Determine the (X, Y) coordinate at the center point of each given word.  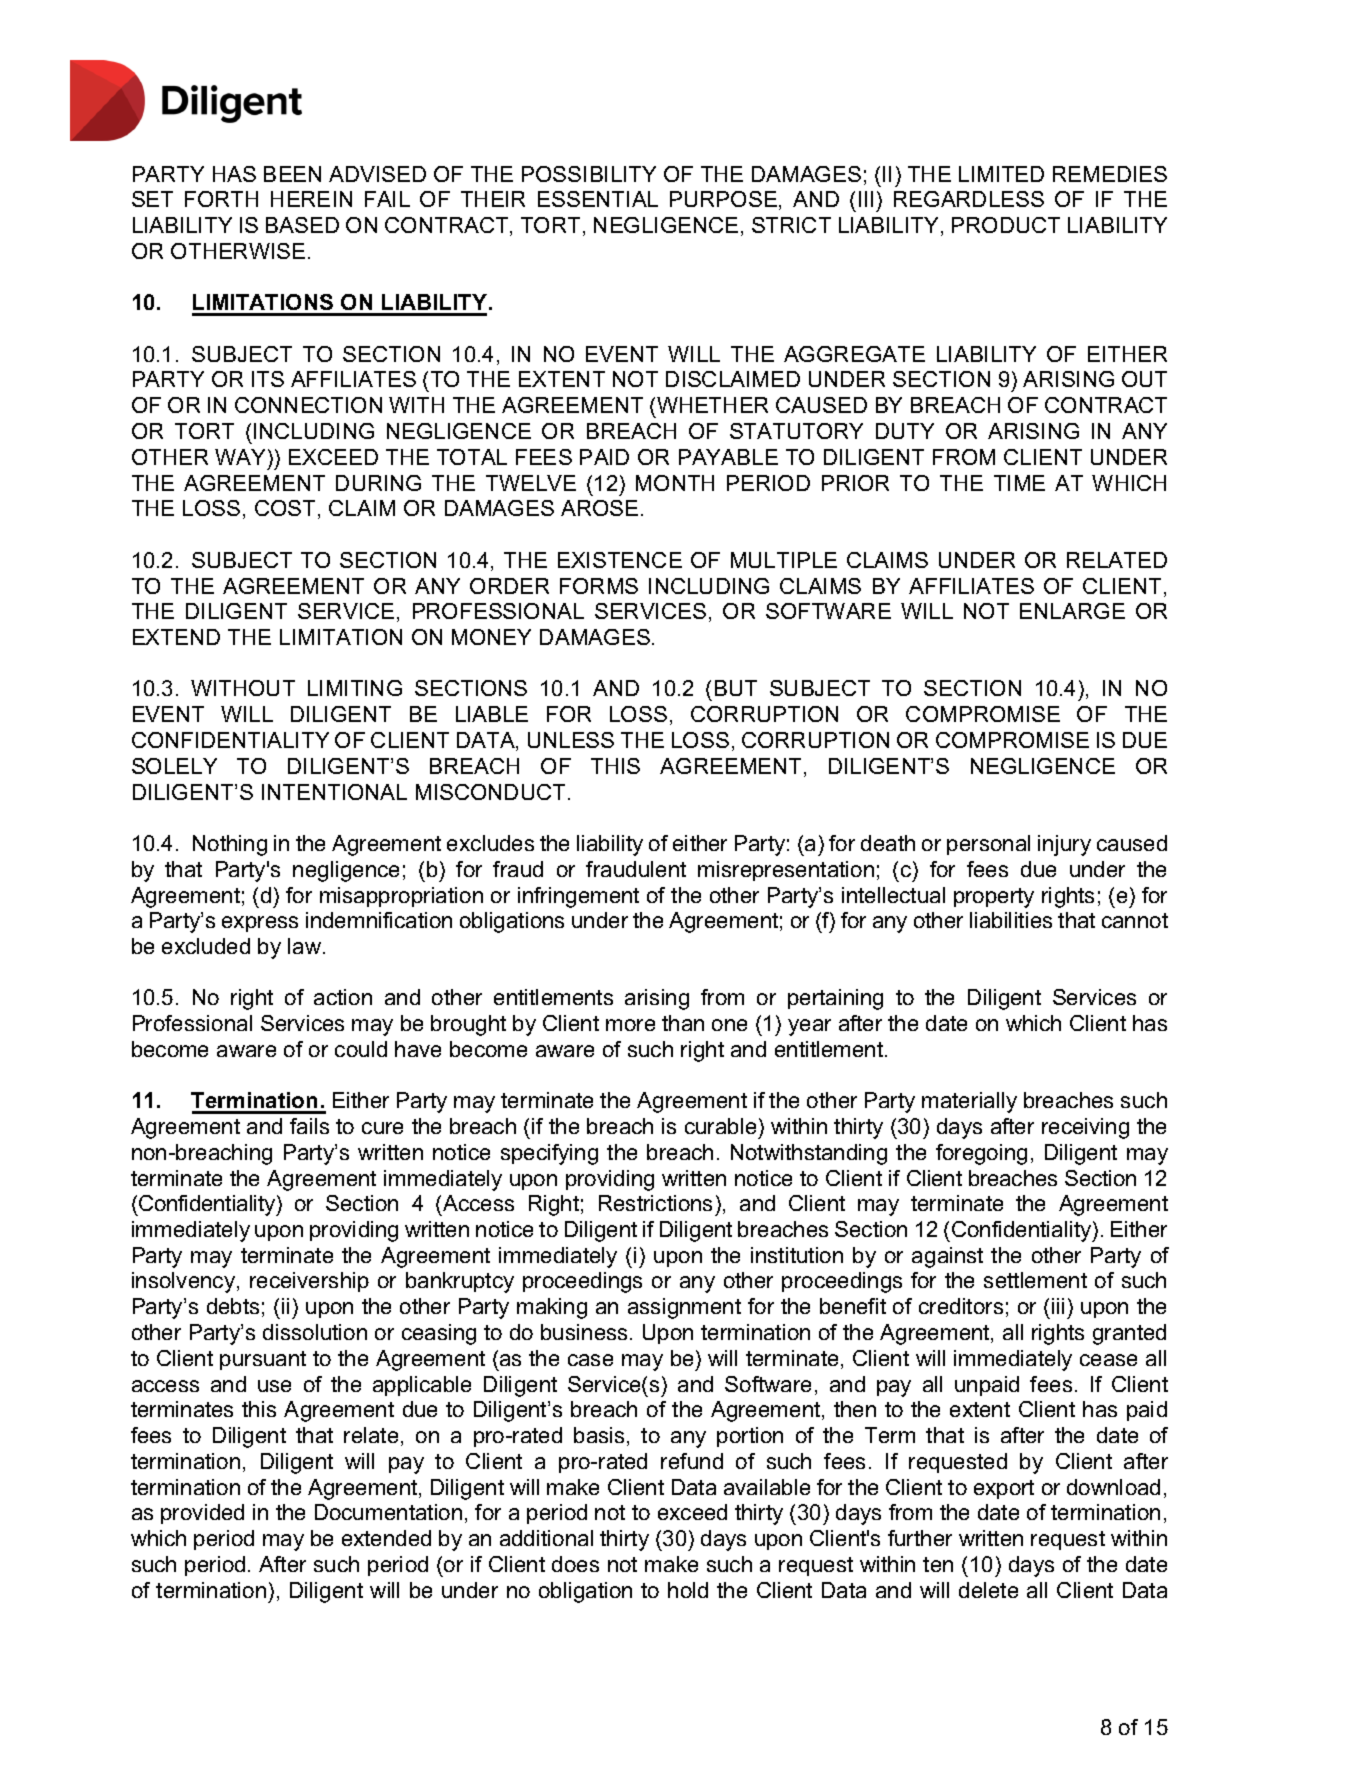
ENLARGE (1072, 611)
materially (969, 1102)
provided (202, 1514)
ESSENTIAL (598, 199)
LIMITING (355, 688)
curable (720, 1126)
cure (382, 1128)
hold (688, 1590)
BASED (302, 225)
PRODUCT (1006, 225)
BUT (736, 688)
